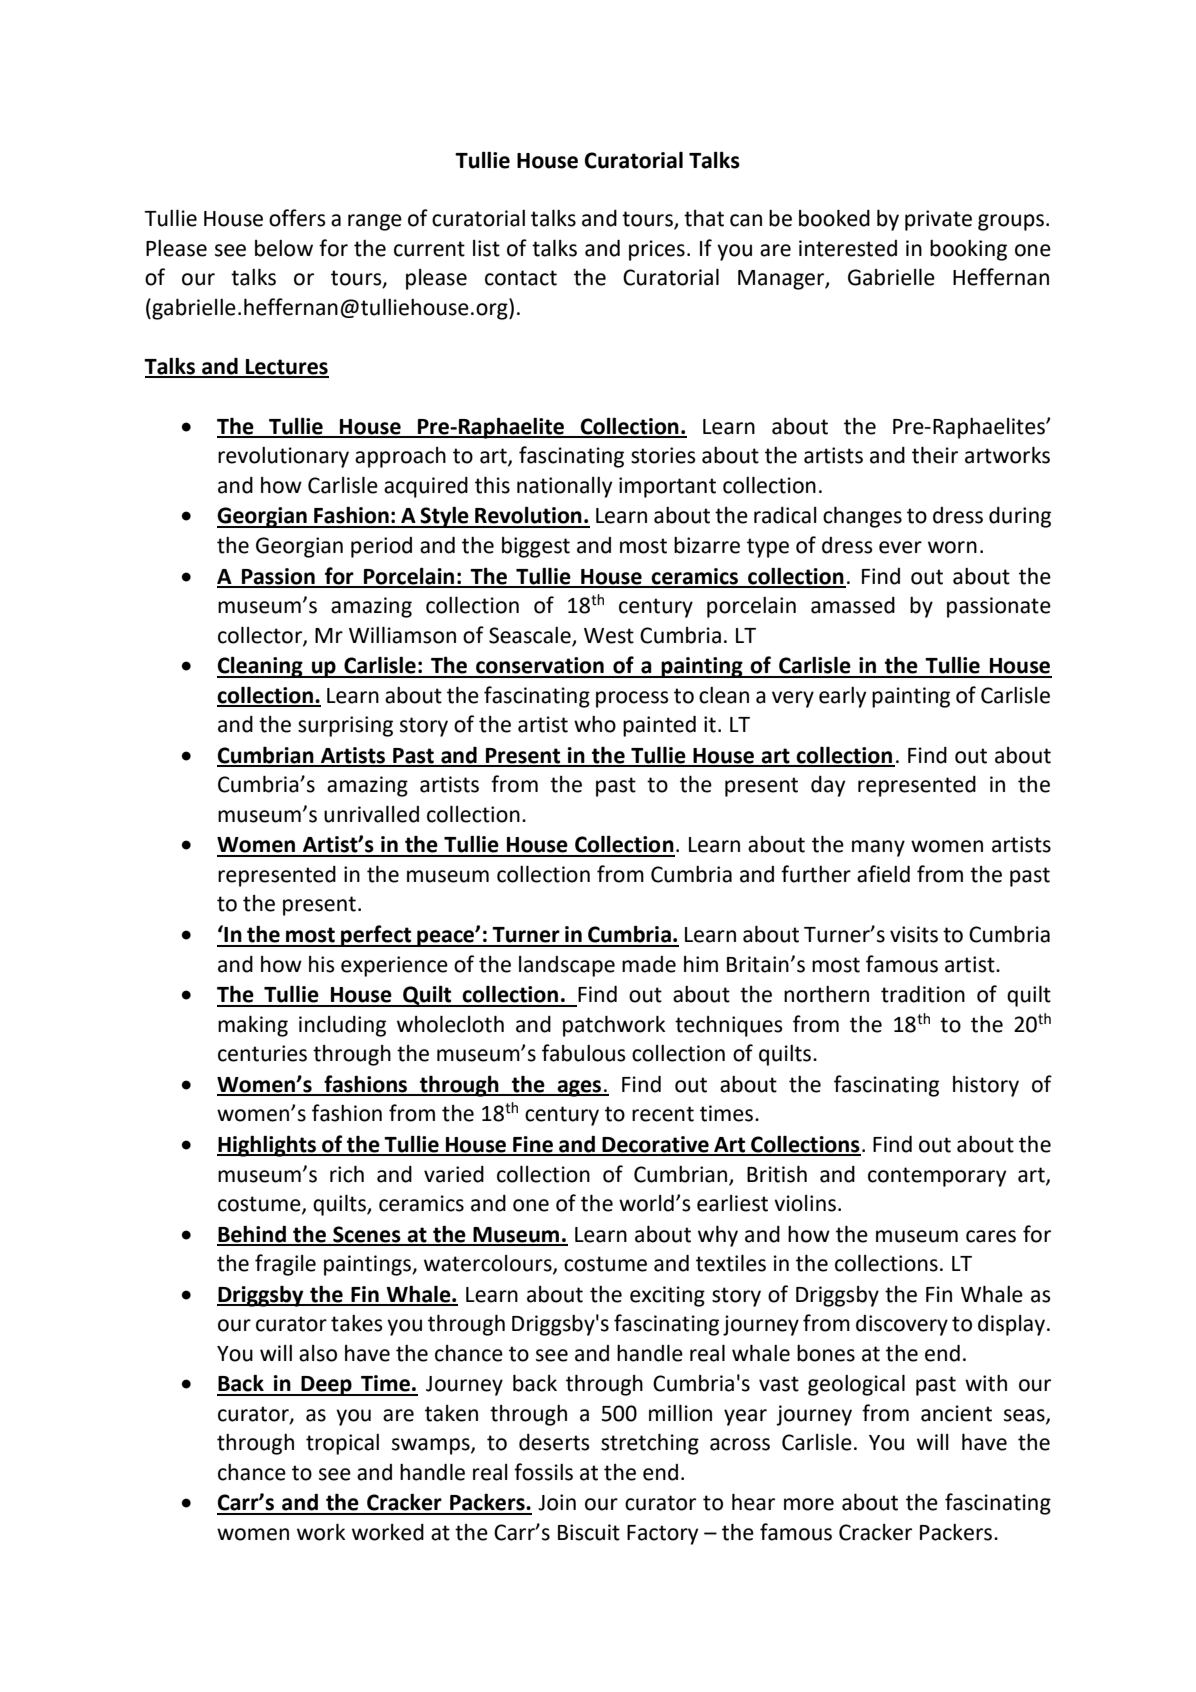  I want to click on tropical, so click(342, 1444).
